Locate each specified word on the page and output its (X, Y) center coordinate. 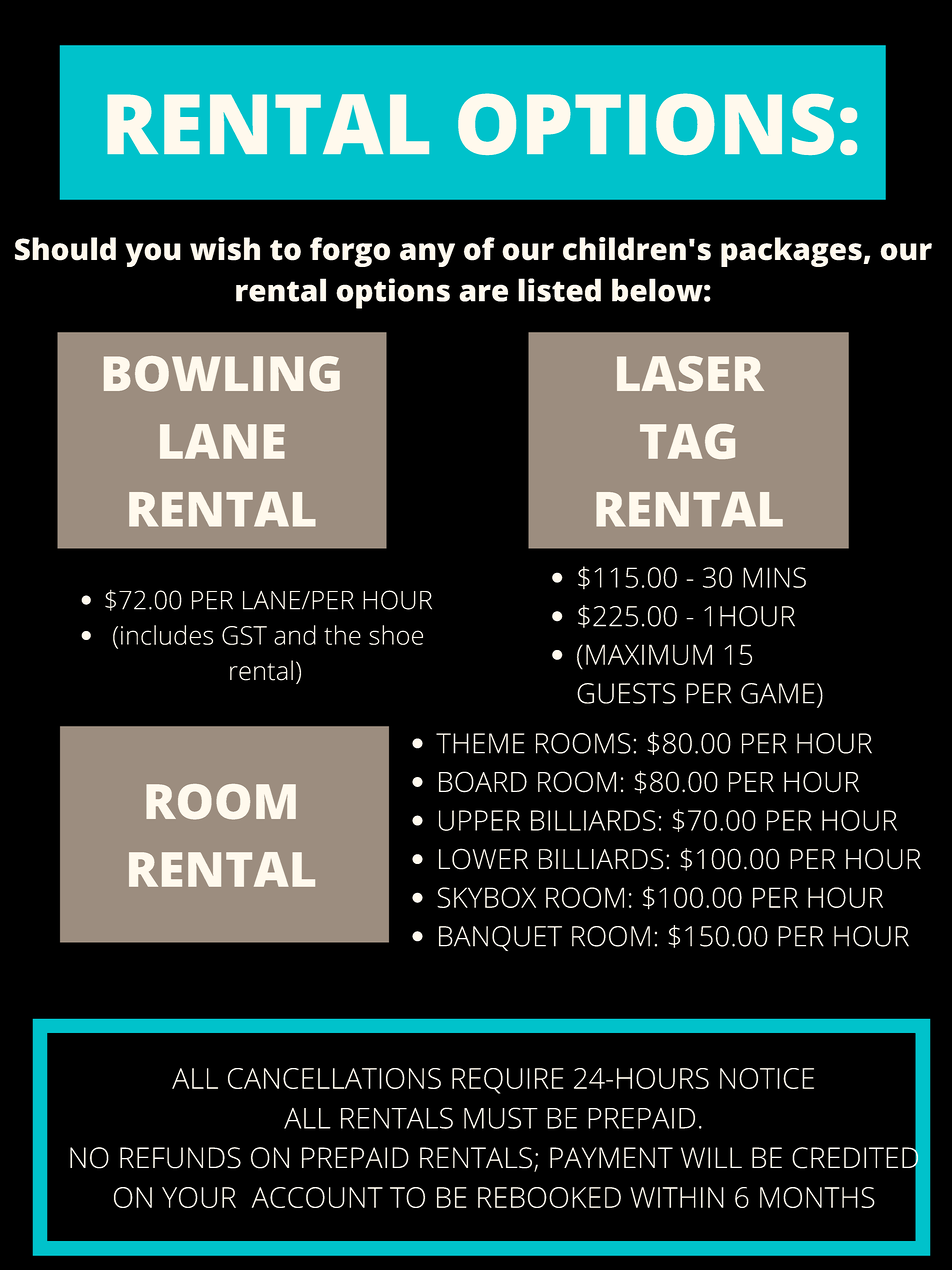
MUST (501, 1118)
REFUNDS (180, 1158)
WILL (711, 1157)
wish (225, 249)
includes (167, 635)
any (427, 255)
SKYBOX (486, 897)
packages (792, 252)
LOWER (483, 859)
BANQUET (500, 938)
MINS (774, 577)
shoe (396, 635)
